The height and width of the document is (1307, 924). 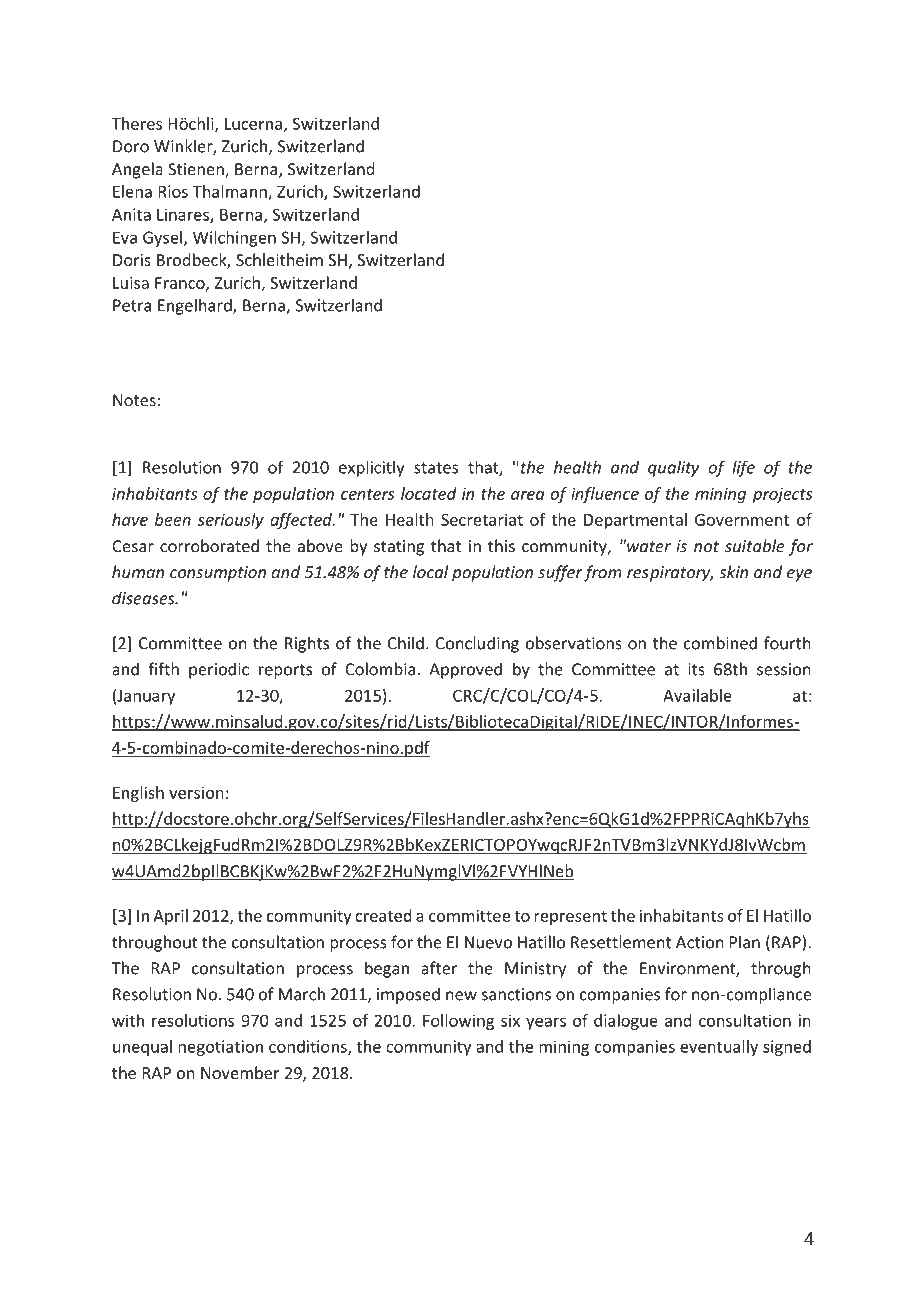 What do you see at coordinates (173, 191) in the document?
I see `Rios` at bounding box center [173, 191].
